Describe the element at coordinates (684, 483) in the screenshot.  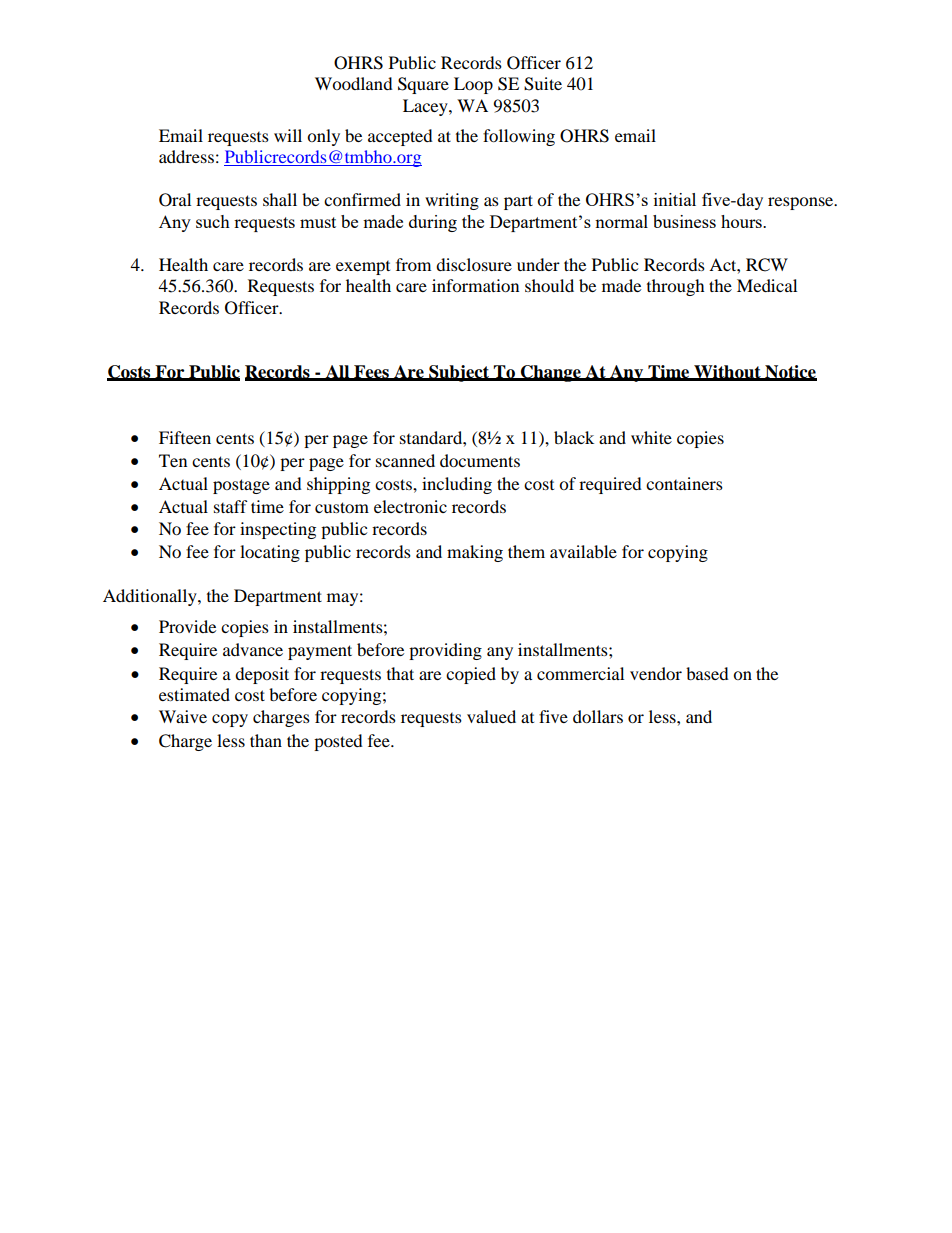
I see `containers` at that location.
